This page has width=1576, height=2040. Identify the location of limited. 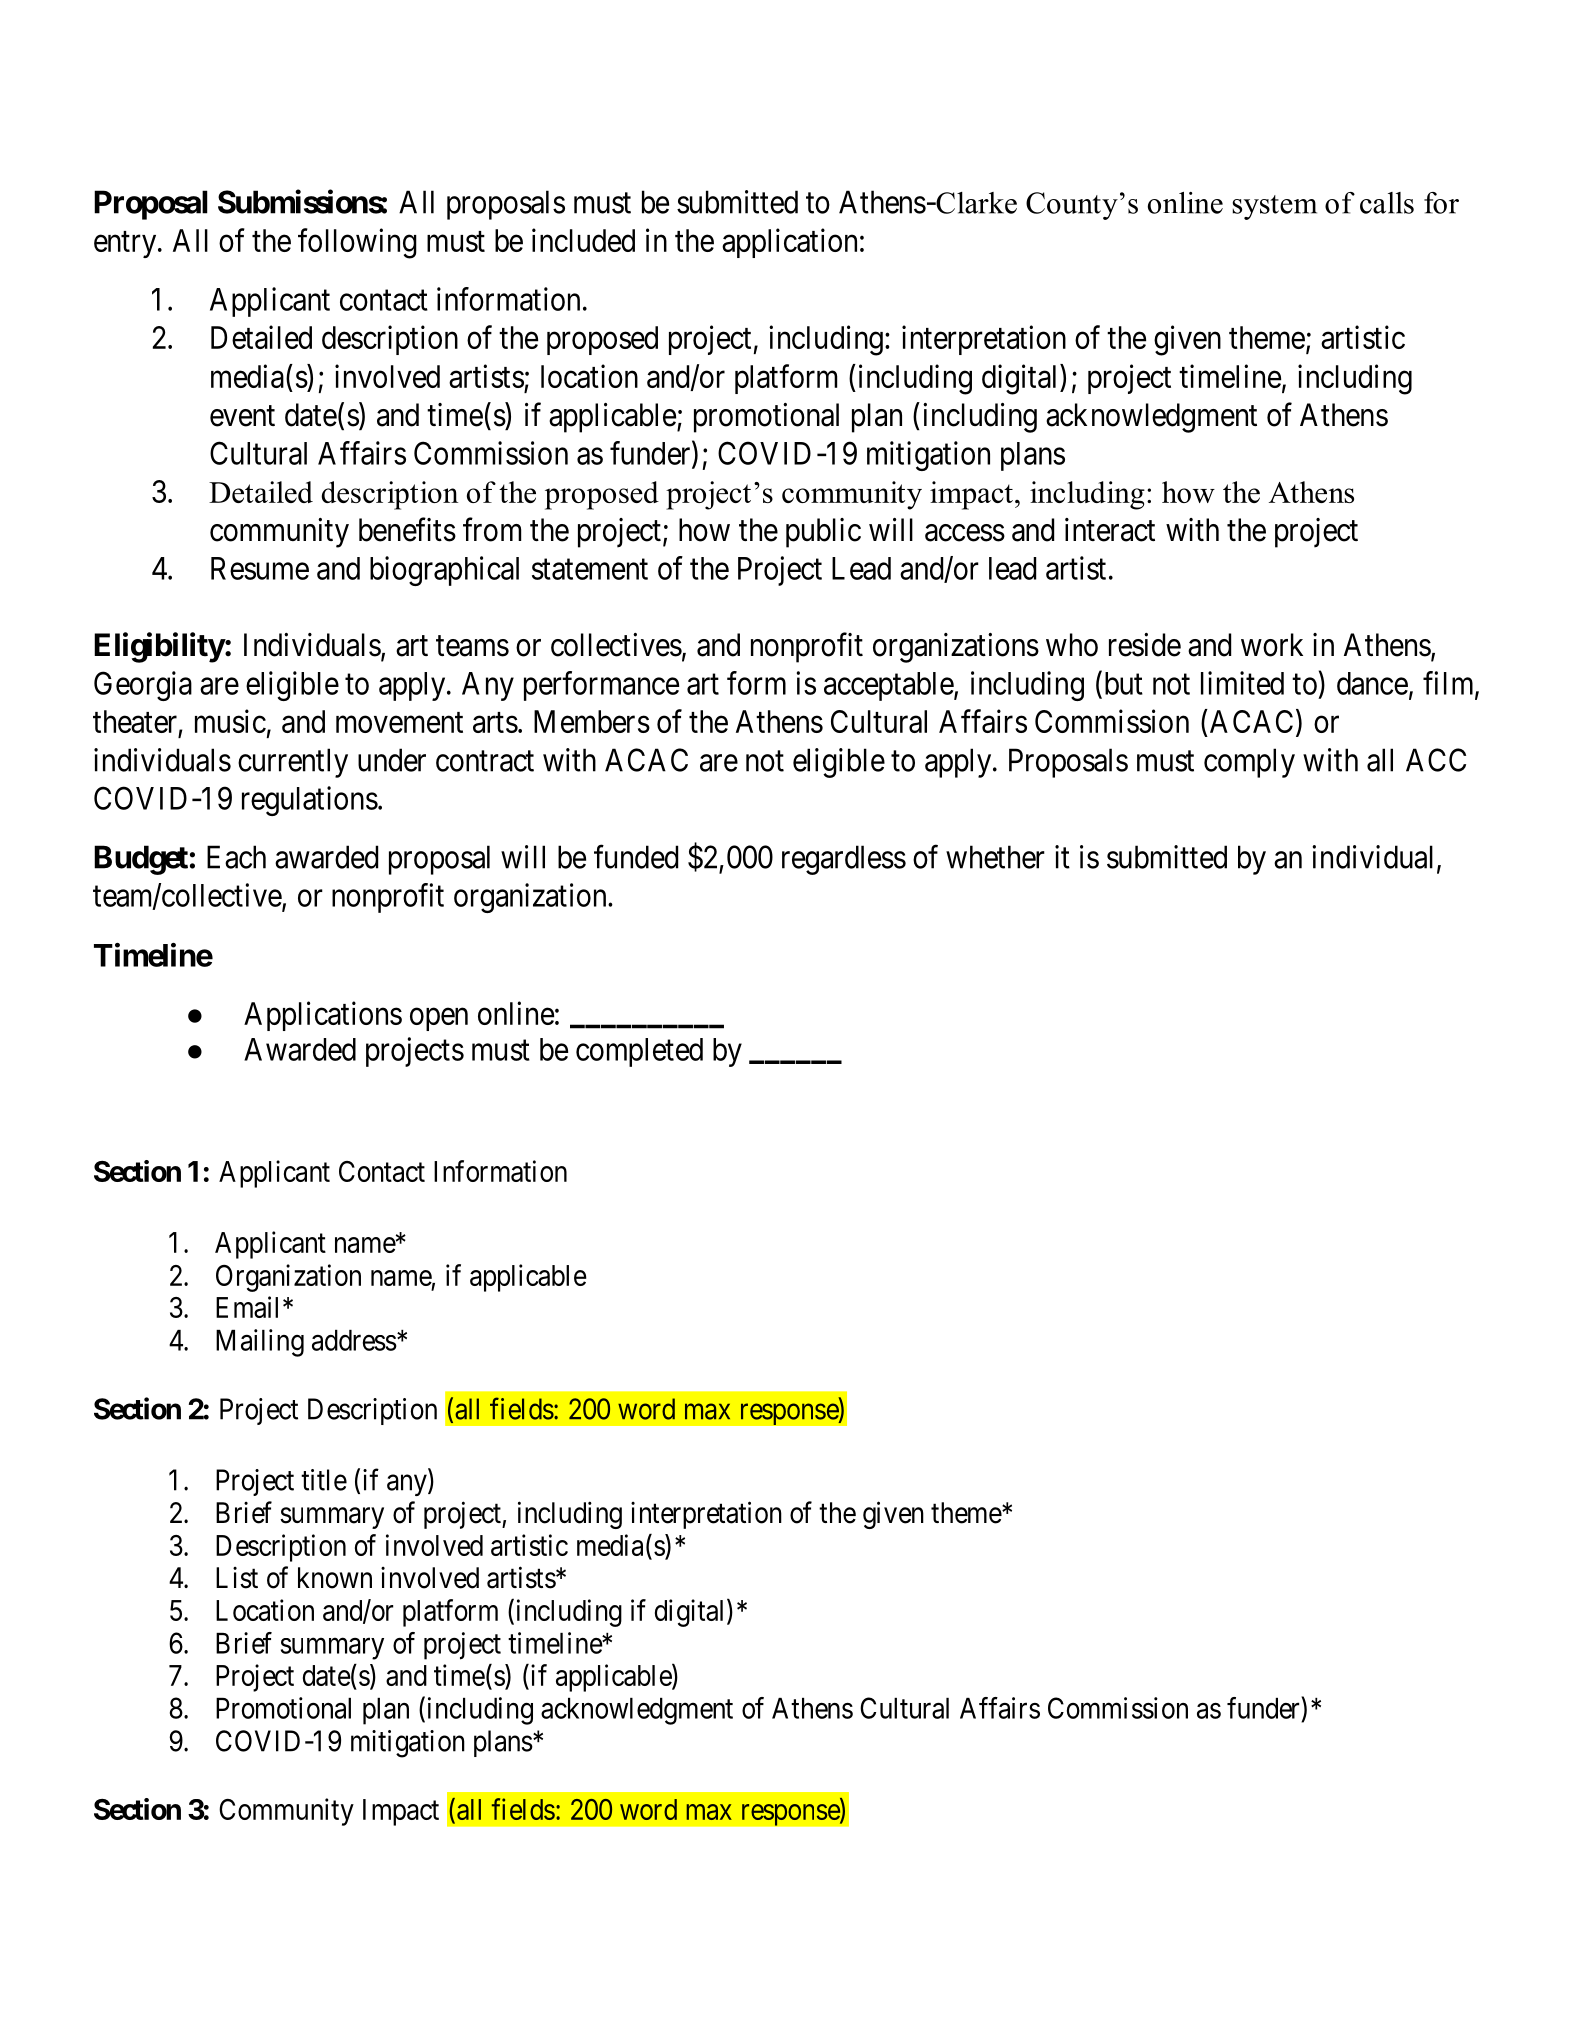
(1242, 683).
